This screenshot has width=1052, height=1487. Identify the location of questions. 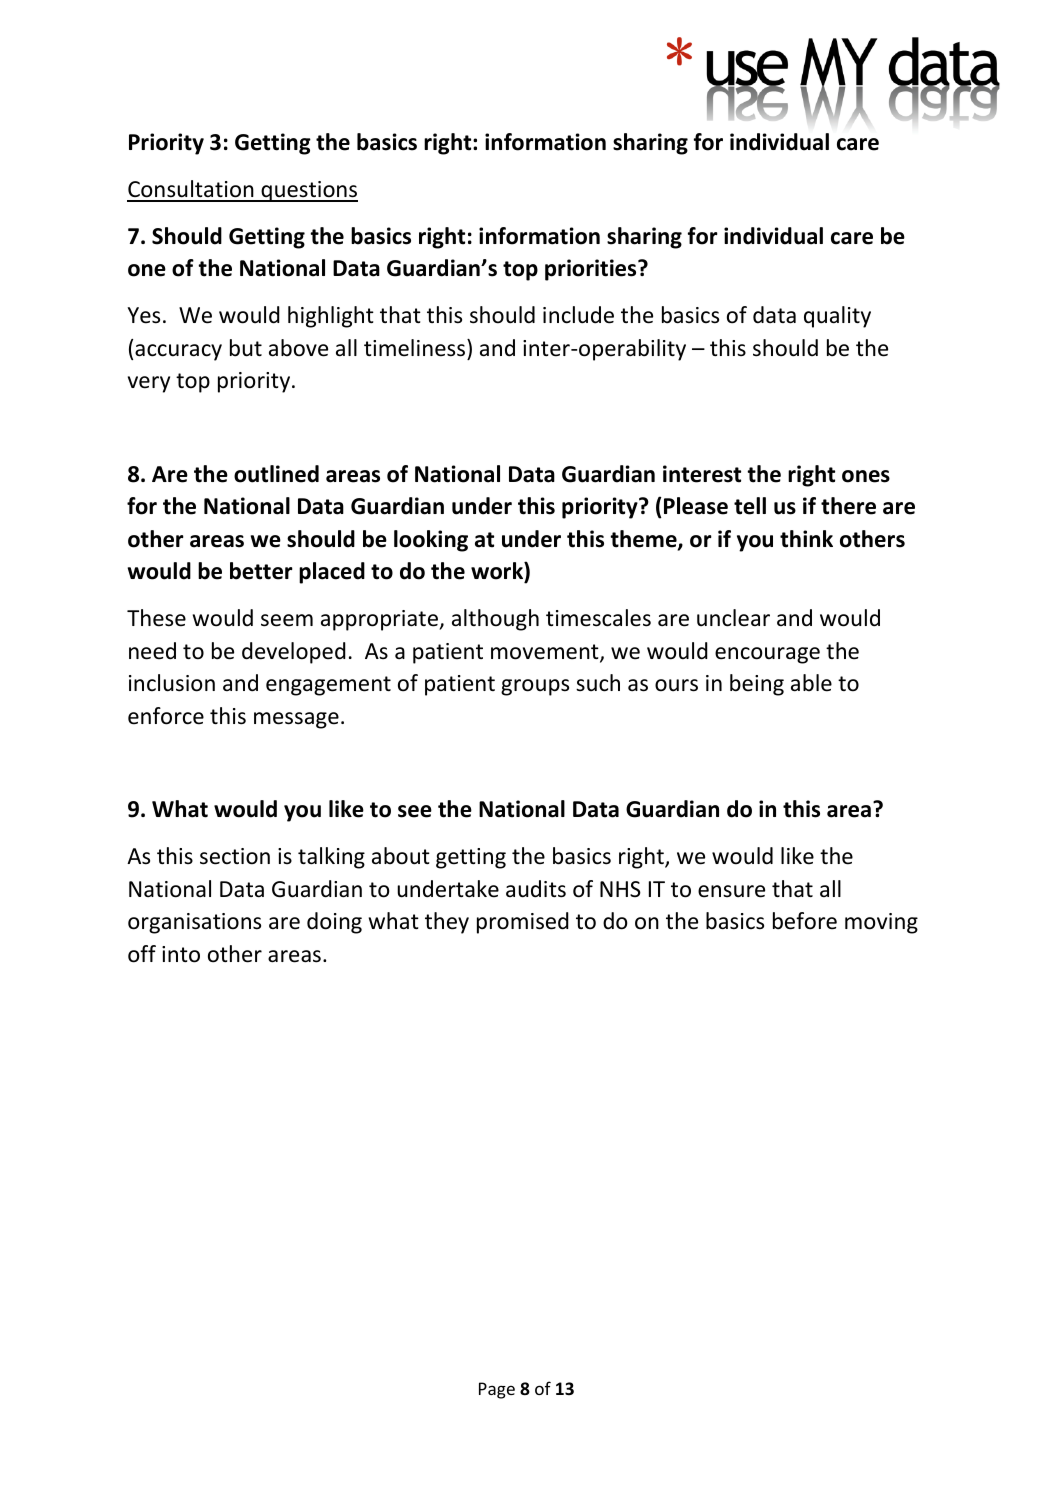
(308, 191).
